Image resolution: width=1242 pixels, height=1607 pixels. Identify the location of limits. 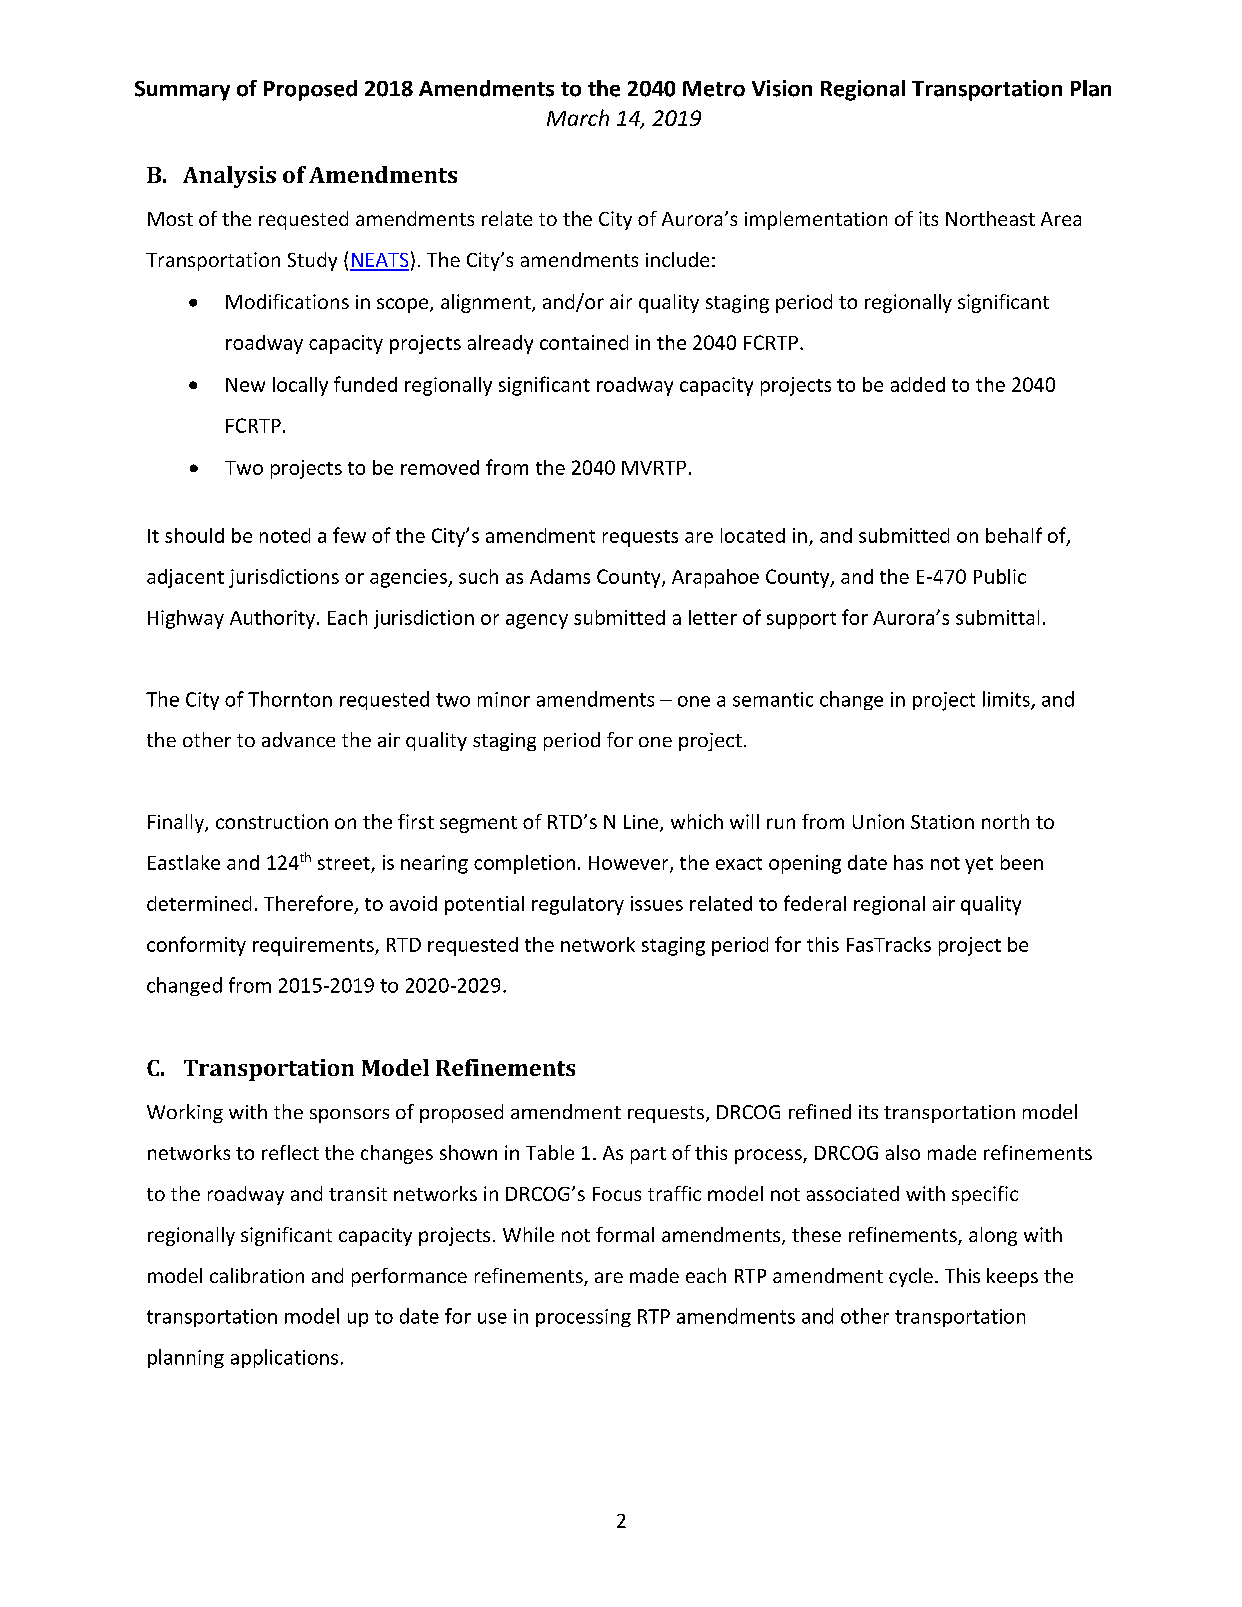
(1007, 700).
